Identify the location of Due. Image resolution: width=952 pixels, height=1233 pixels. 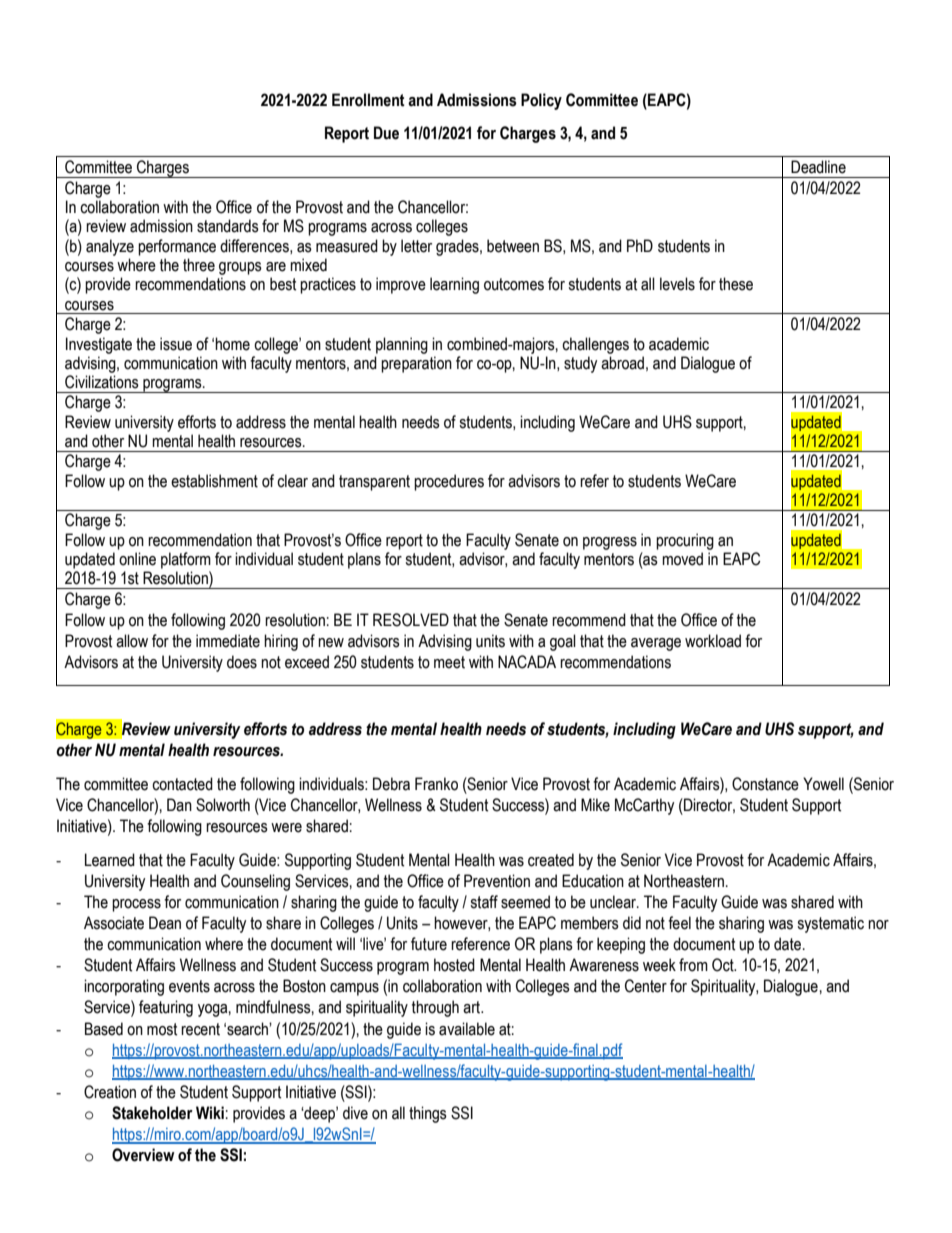
(386, 133).
